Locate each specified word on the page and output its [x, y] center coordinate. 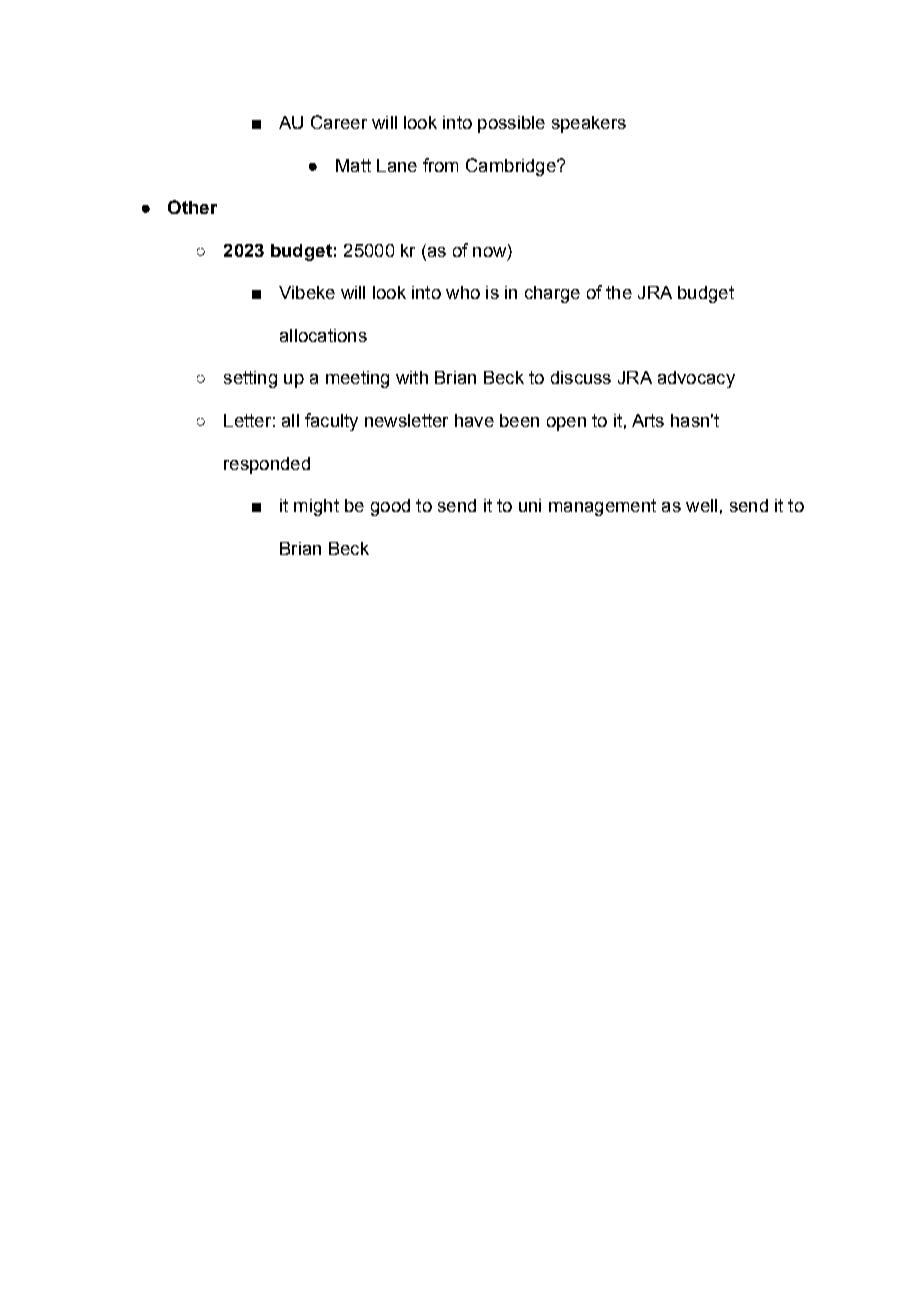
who [463, 292]
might [316, 507]
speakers [589, 124]
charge [552, 294]
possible [511, 124]
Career [339, 122]
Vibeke [307, 292]
